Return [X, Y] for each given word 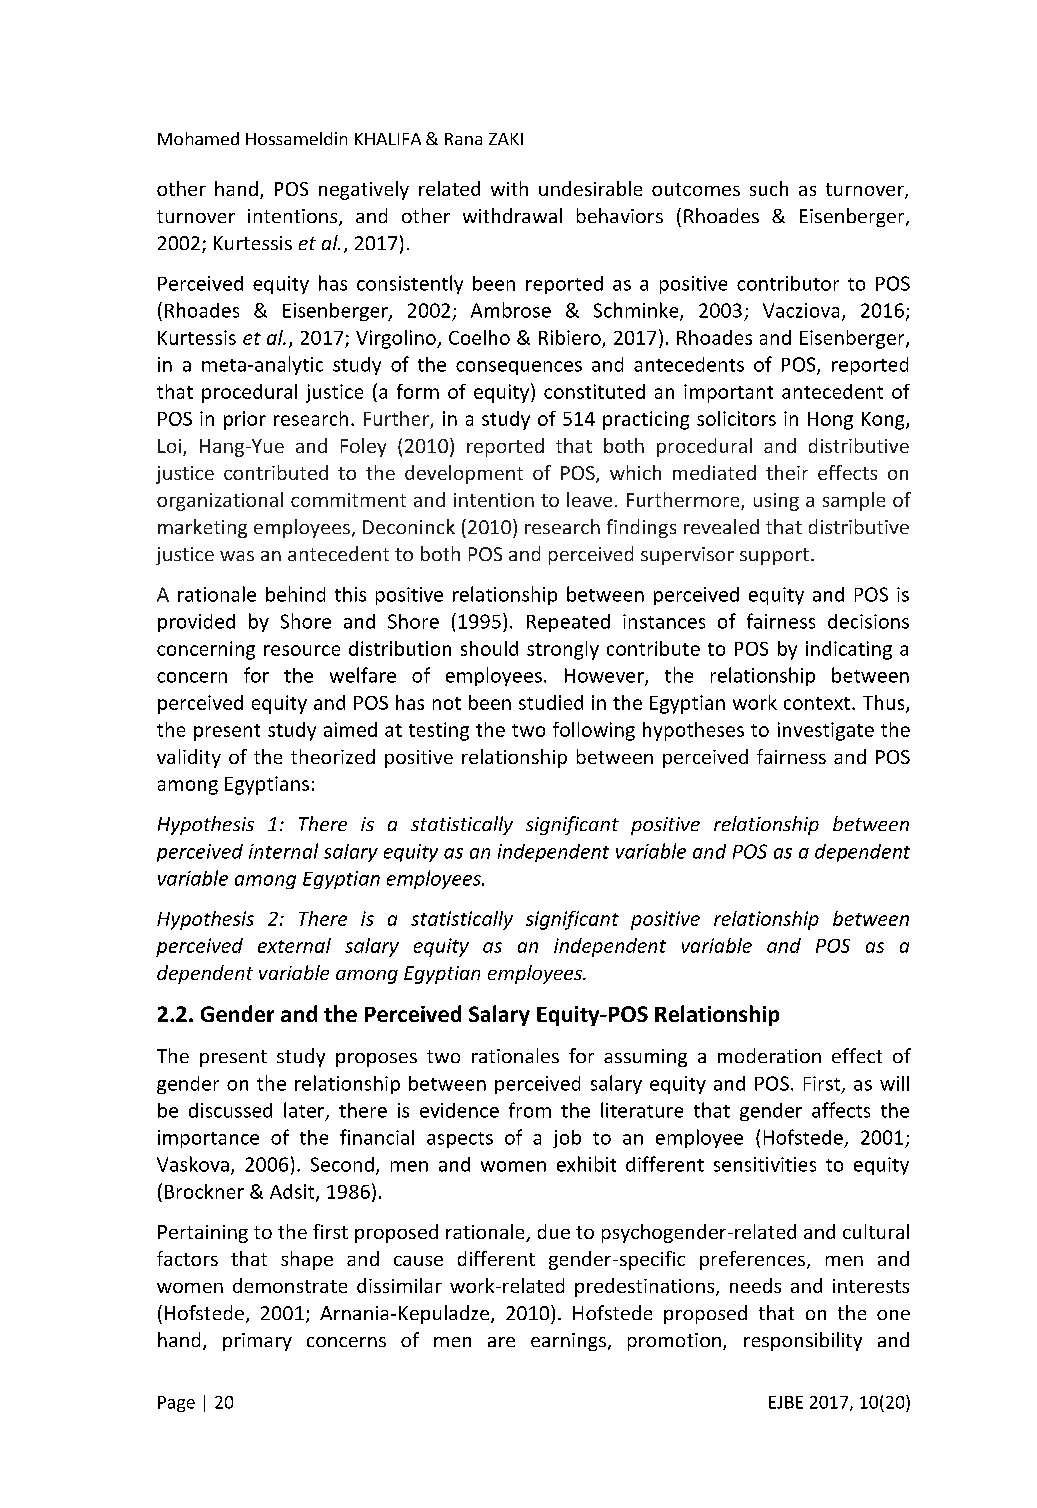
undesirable [590, 188]
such [769, 188]
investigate [826, 731]
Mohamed [198, 138]
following [594, 731]
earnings [568, 1342]
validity [189, 758]
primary [257, 1342]
